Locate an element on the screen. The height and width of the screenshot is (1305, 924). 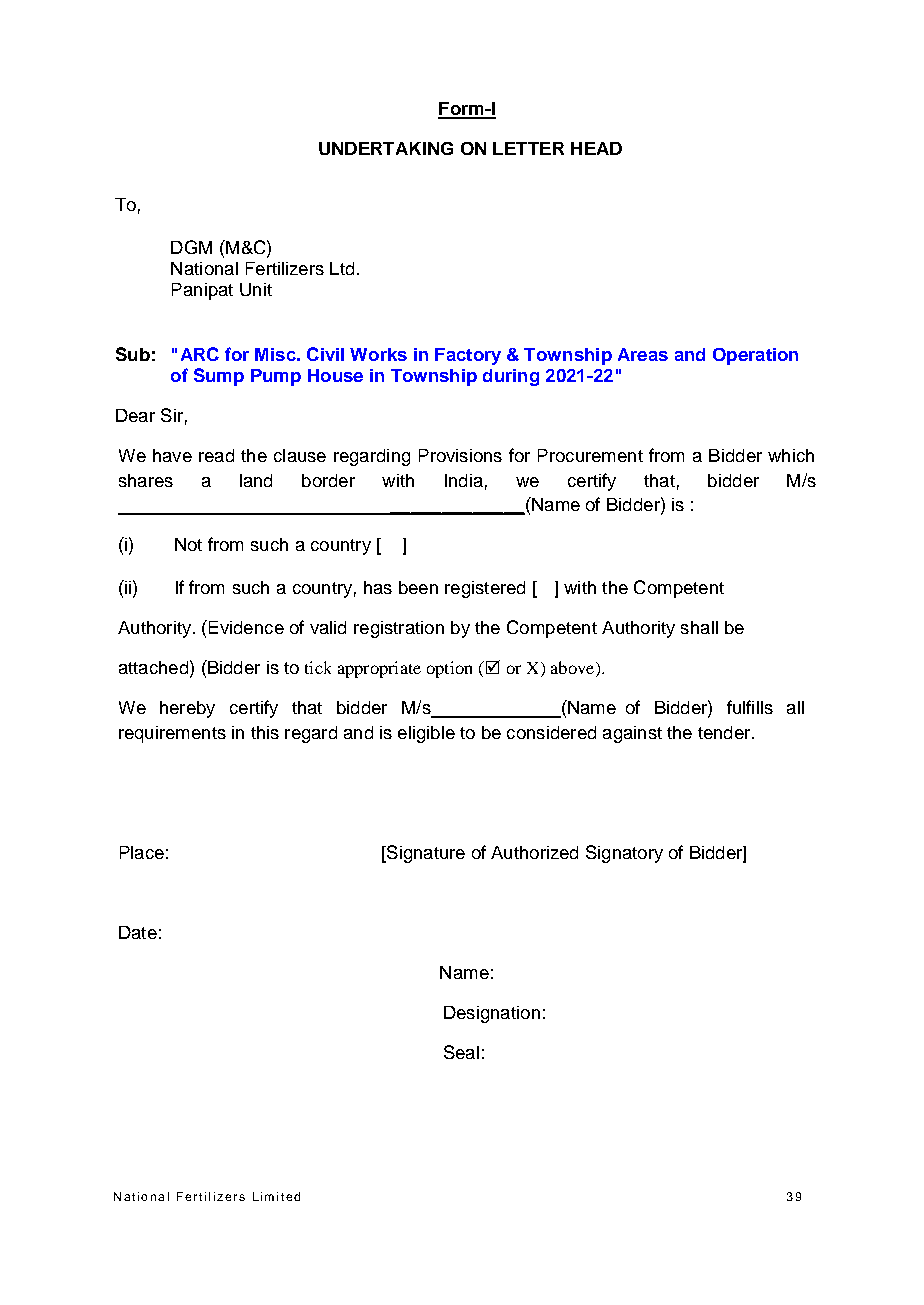
Not is located at coordinates (188, 544).
